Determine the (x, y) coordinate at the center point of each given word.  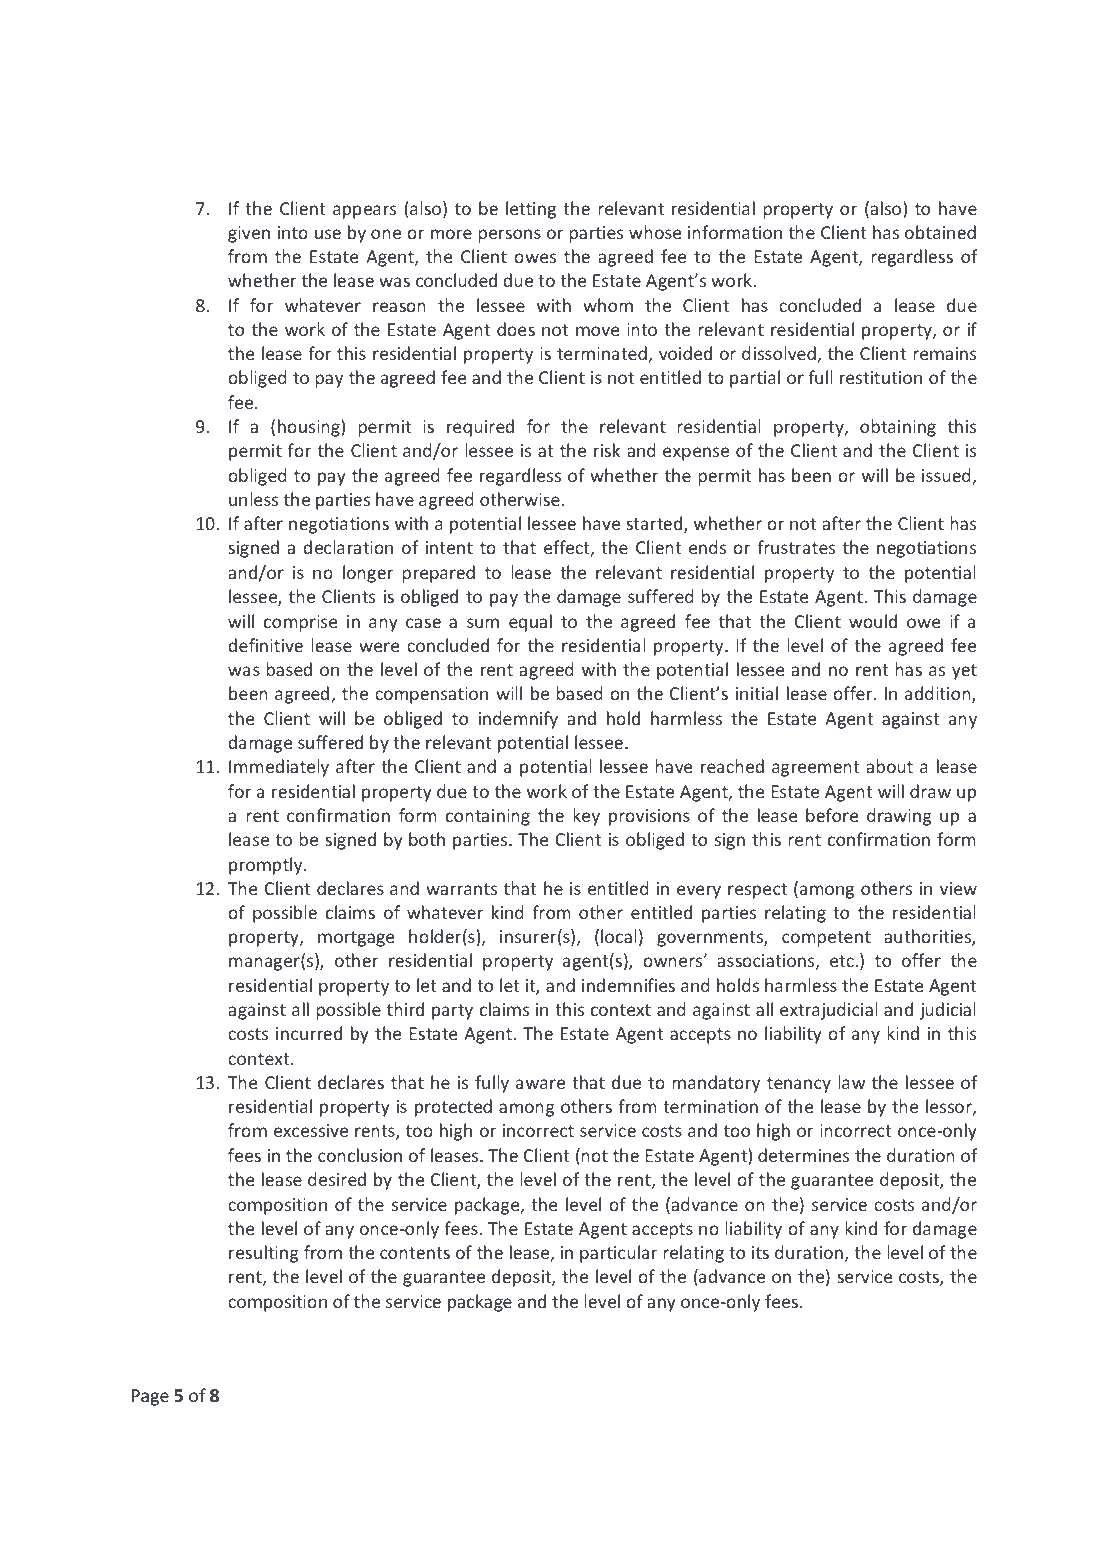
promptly (267, 866)
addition (939, 694)
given (249, 234)
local (619, 936)
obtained (940, 232)
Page (150, 1397)
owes (535, 258)
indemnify (518, 720)
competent (826, 939)
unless (253, 499)
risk (607, 450)
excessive (311, 1130)
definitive (265, 645)
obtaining (898, 428)
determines (803, 1155)
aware (540, 1084)
